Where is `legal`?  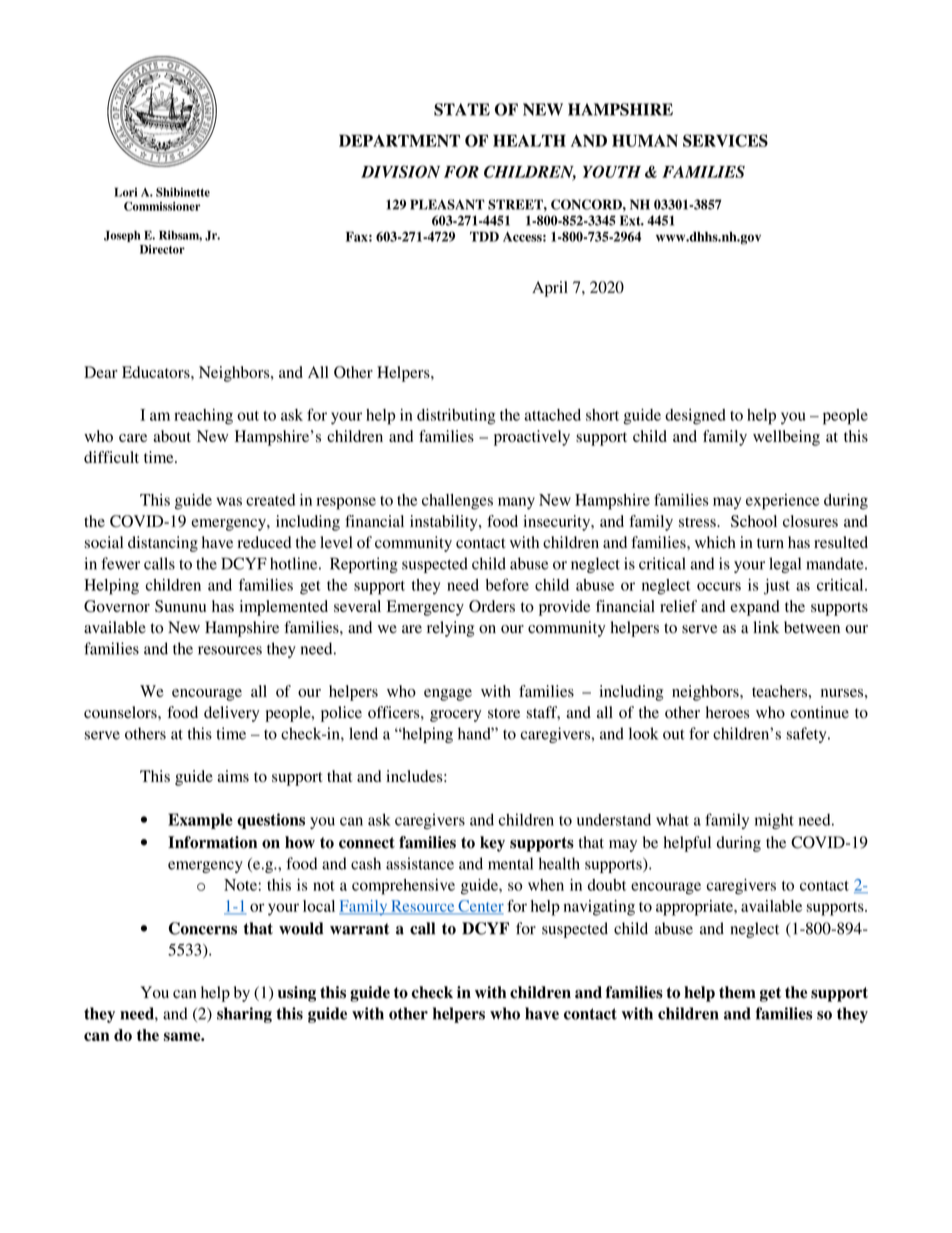 legal is located at coordinates (785, 565).
